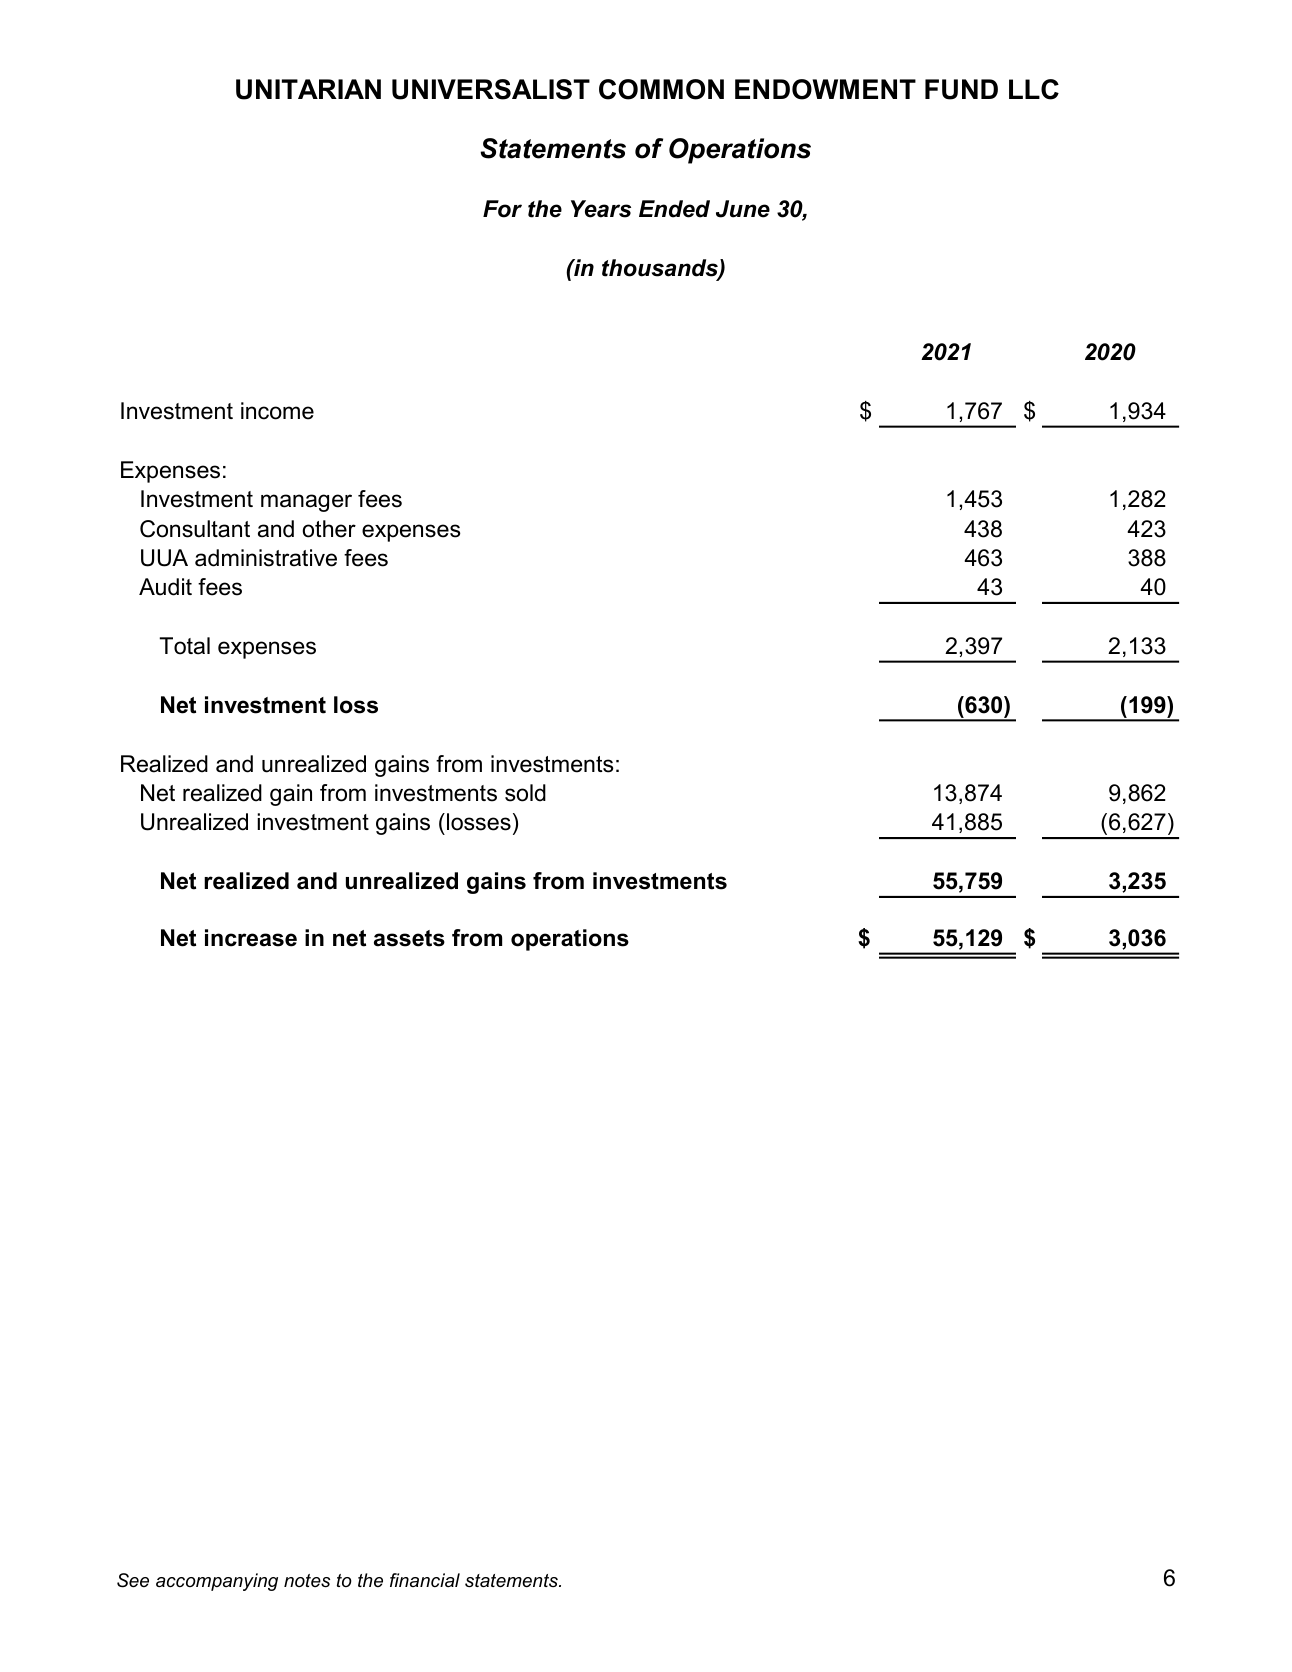  Describe the element at coordinates (217, 1582) in the screenshot. I see `accompanying` at that location.
